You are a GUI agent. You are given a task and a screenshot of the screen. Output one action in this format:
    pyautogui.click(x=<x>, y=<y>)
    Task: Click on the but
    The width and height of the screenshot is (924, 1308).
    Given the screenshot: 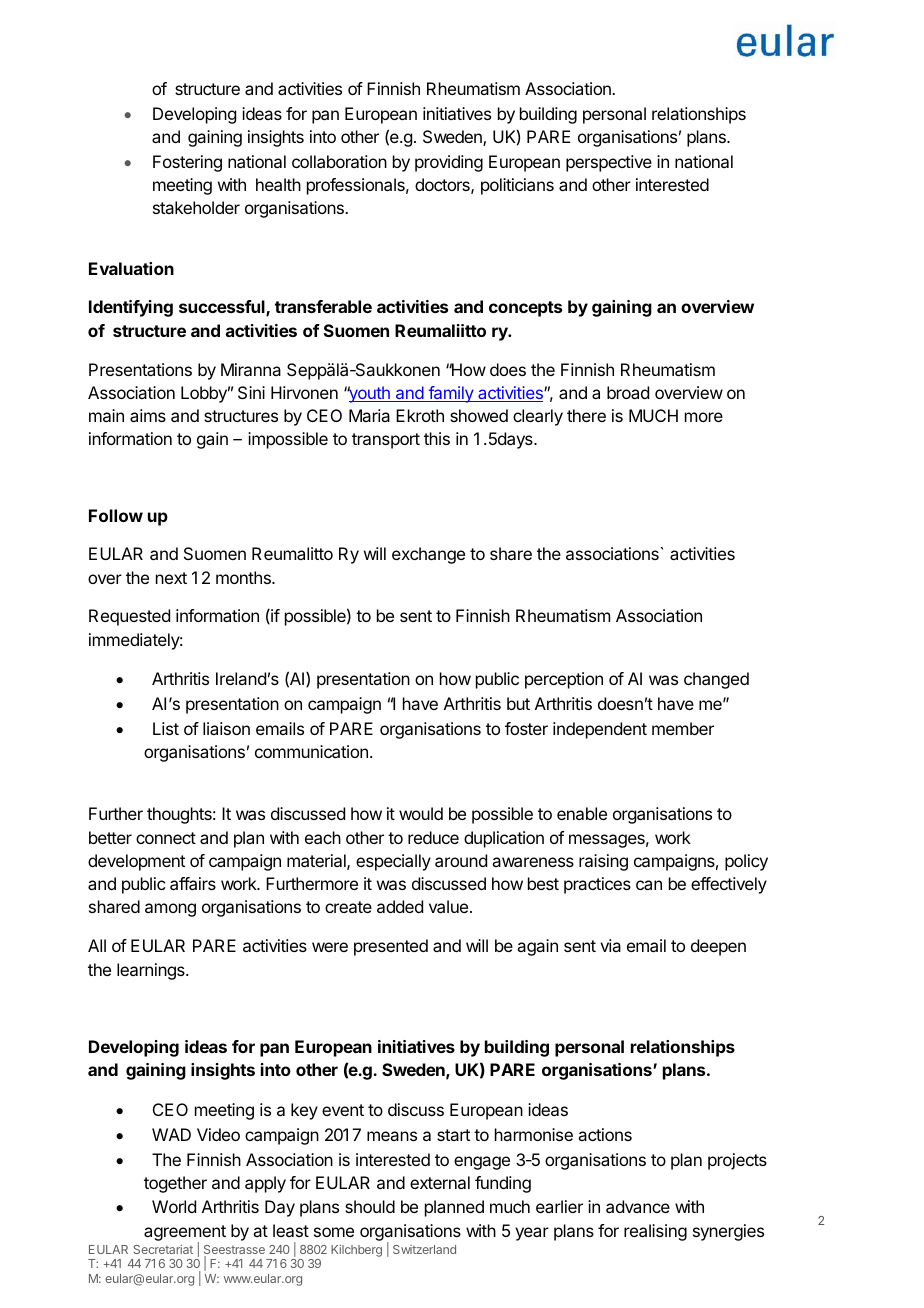 What is the action you would take?
    pyautogui.click(x=518, y=703)
